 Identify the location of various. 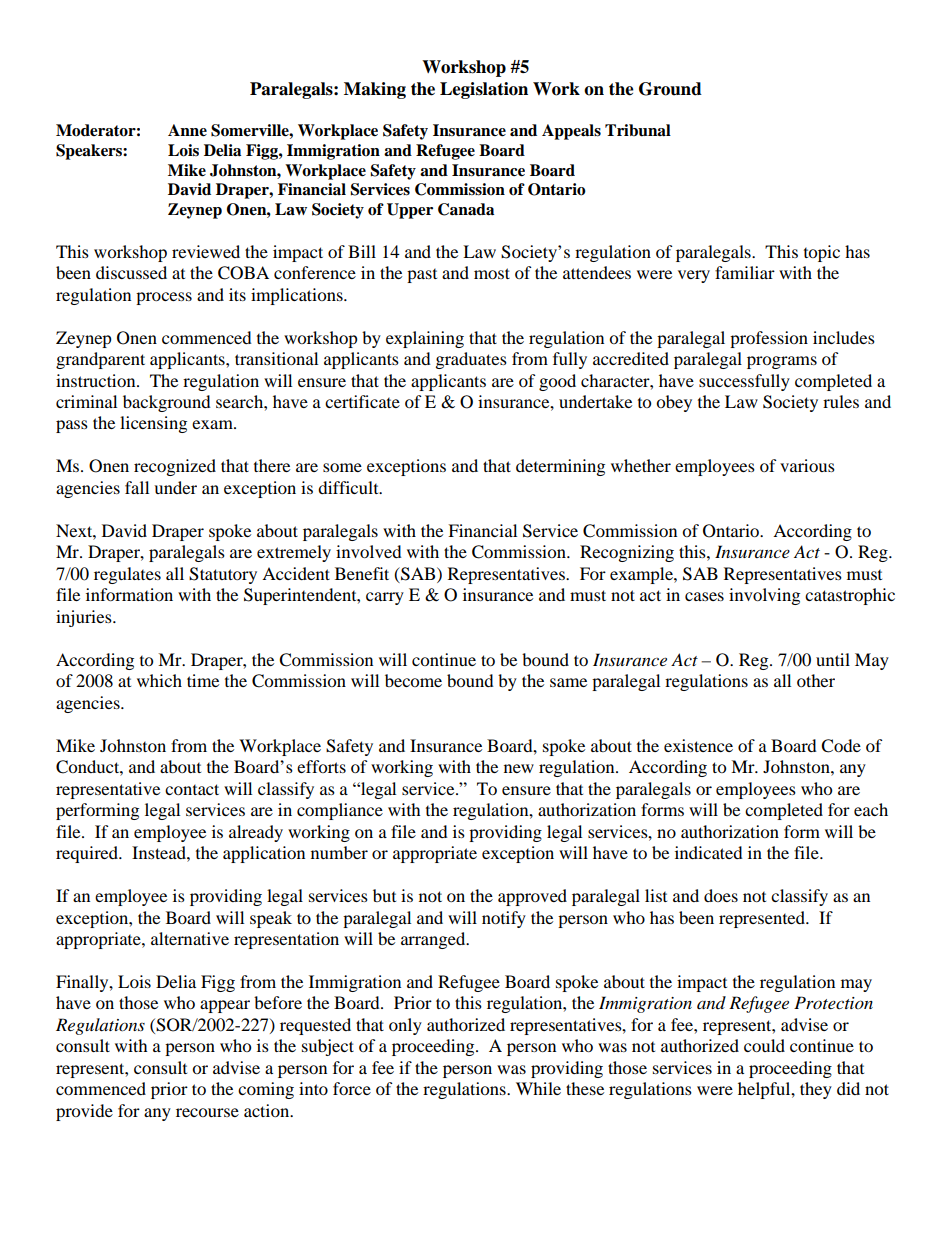
(807, 465).
